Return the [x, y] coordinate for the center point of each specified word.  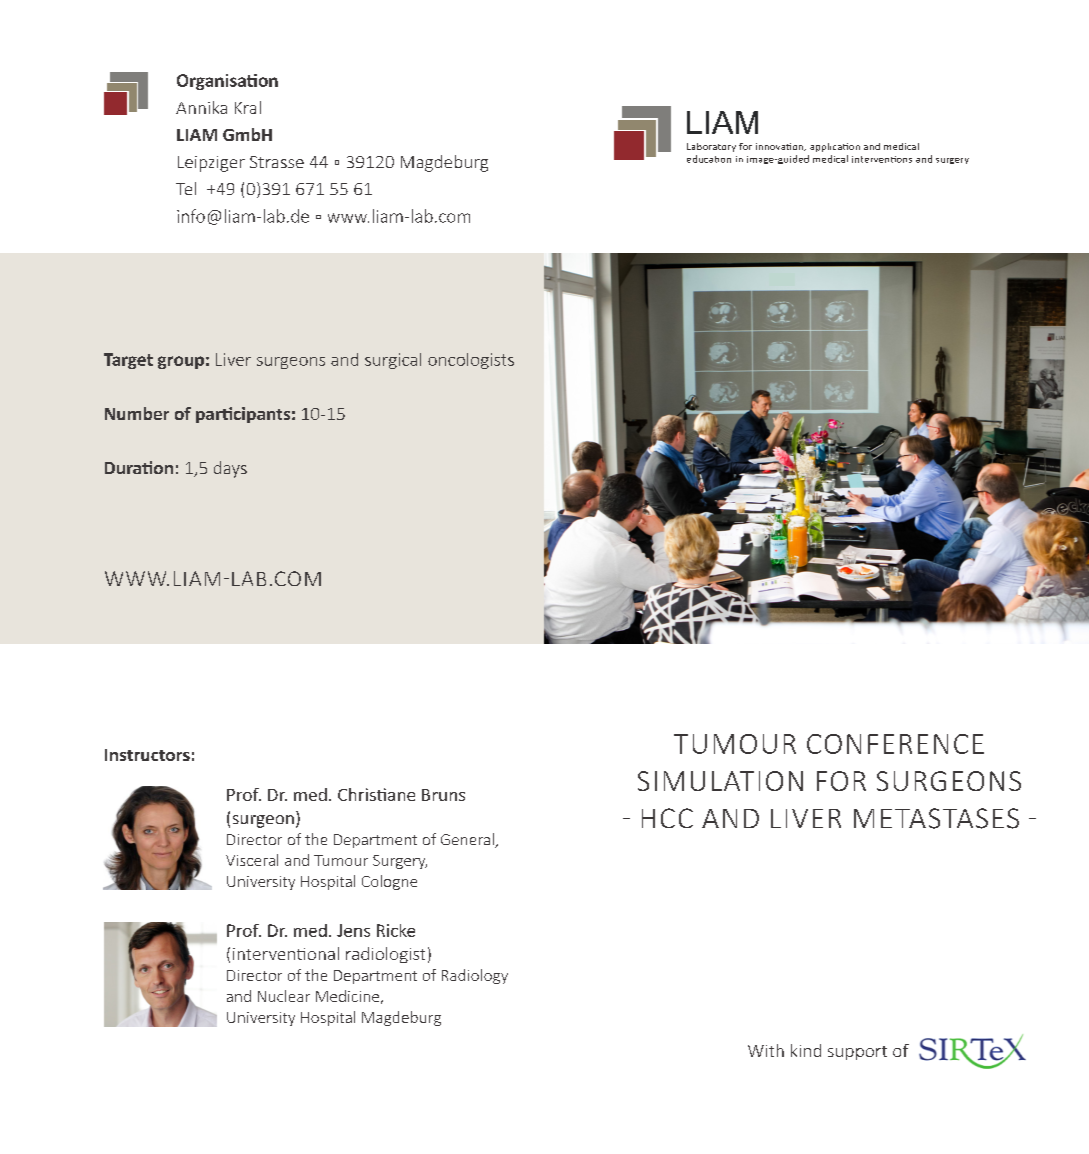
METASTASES [936, 818]
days [230, 469]
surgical [393, 361]
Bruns [443, 795]
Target [128, 361]
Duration [139, 467]
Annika [201, 107]
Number [137, 413]
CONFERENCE [895, 744]
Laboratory [711, 147]
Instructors [147, 755]
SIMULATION [720, 781]
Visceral [252, 860]
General [468, 840]
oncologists [471, 361]
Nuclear [284, 996]
